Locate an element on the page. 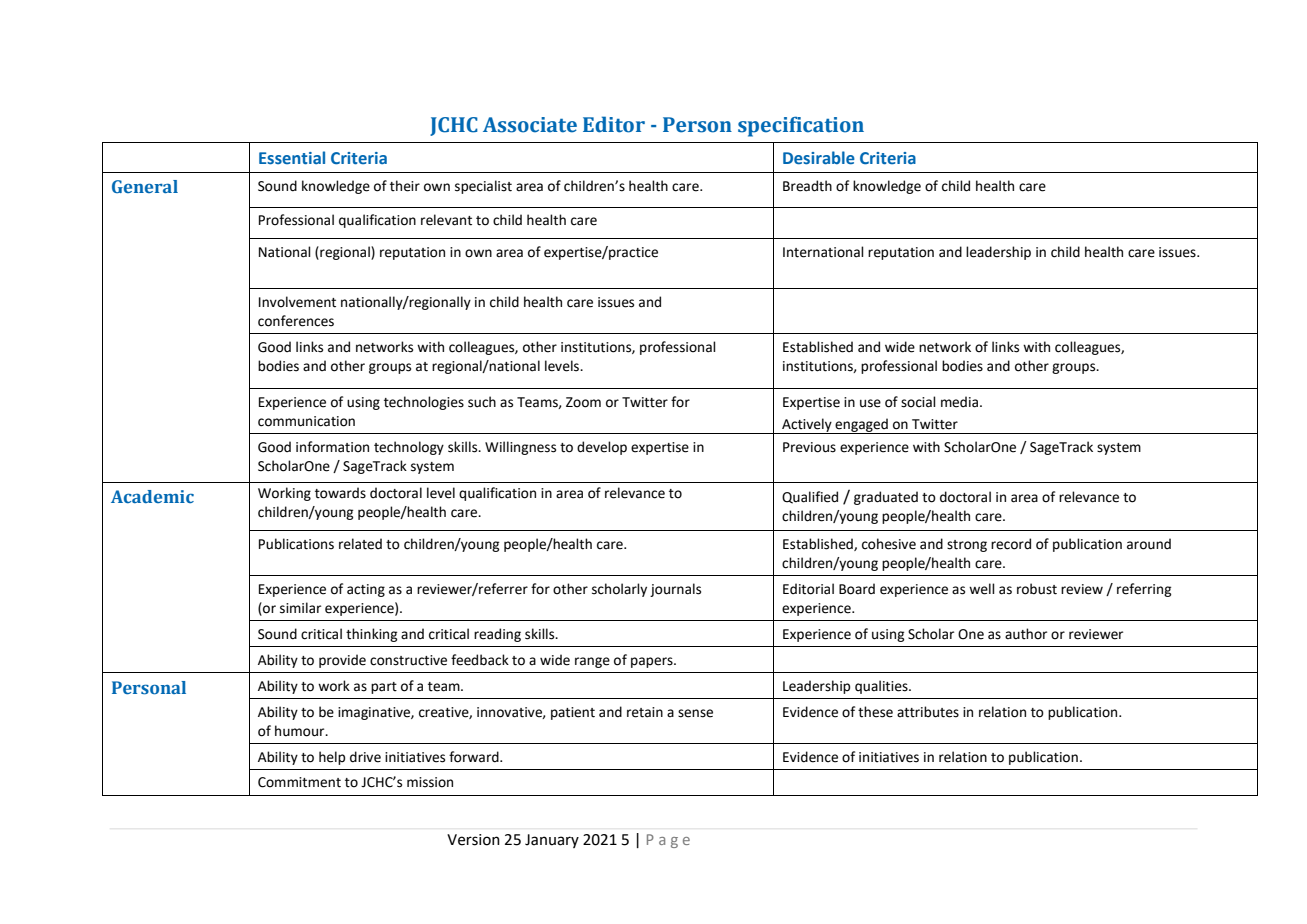  Associate is located at coordinates (530, 125).
